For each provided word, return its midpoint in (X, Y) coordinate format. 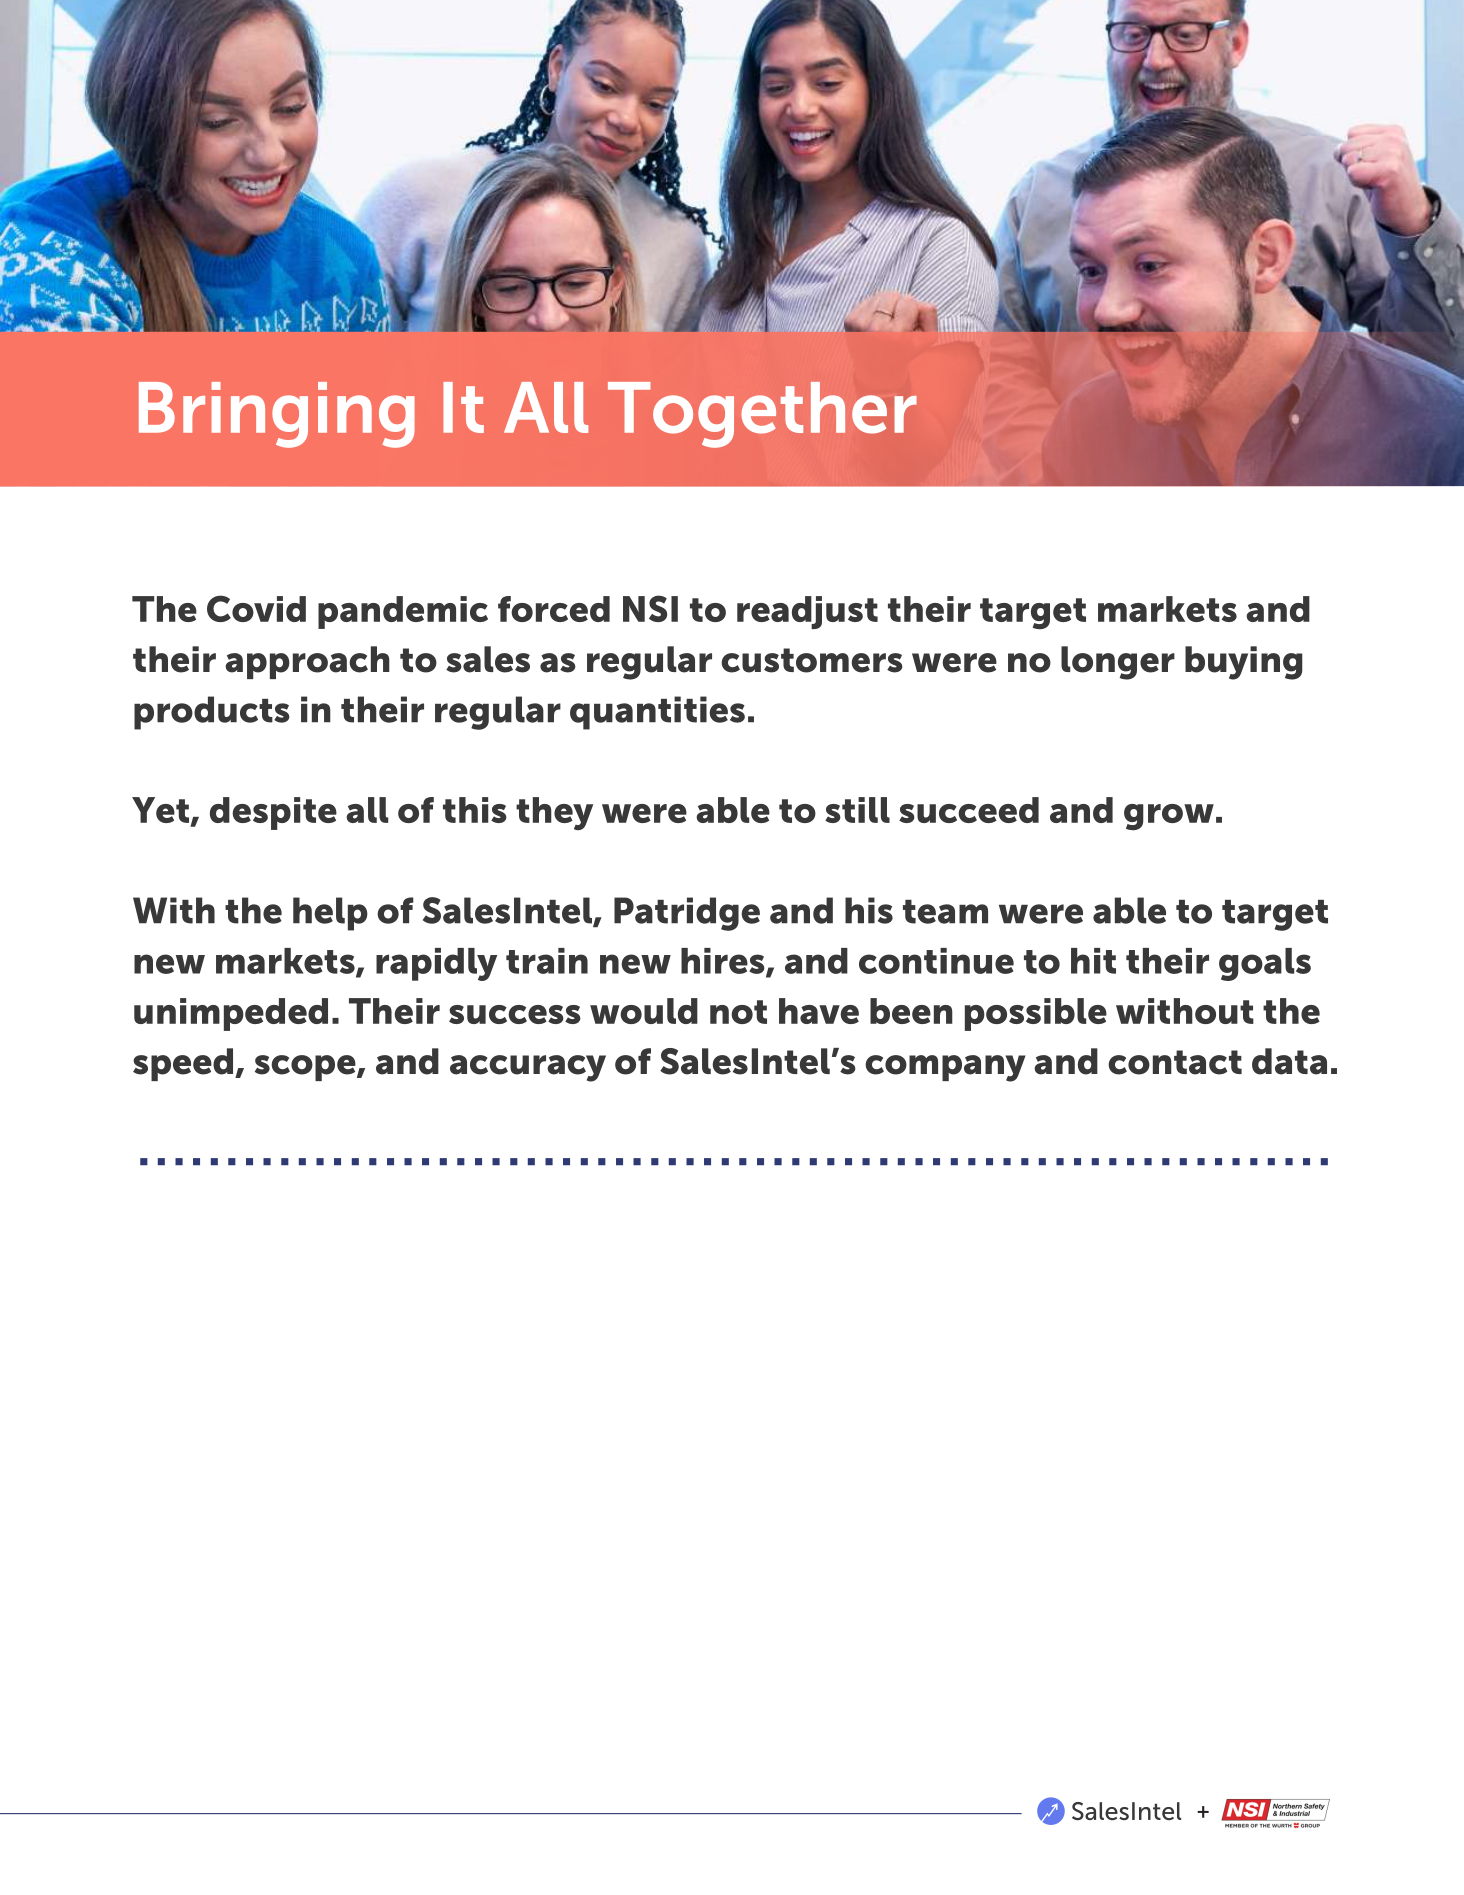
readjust (807, 612)
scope (306, 1068)
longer (1118, 663)
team (945, 912)
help (330, 914)
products (212, 713)
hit (1093, 961)
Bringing (277, 415)
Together (762, 415)
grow (1169, 817)
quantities (657, 713)
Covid (256, 608)
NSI (650, 608)
